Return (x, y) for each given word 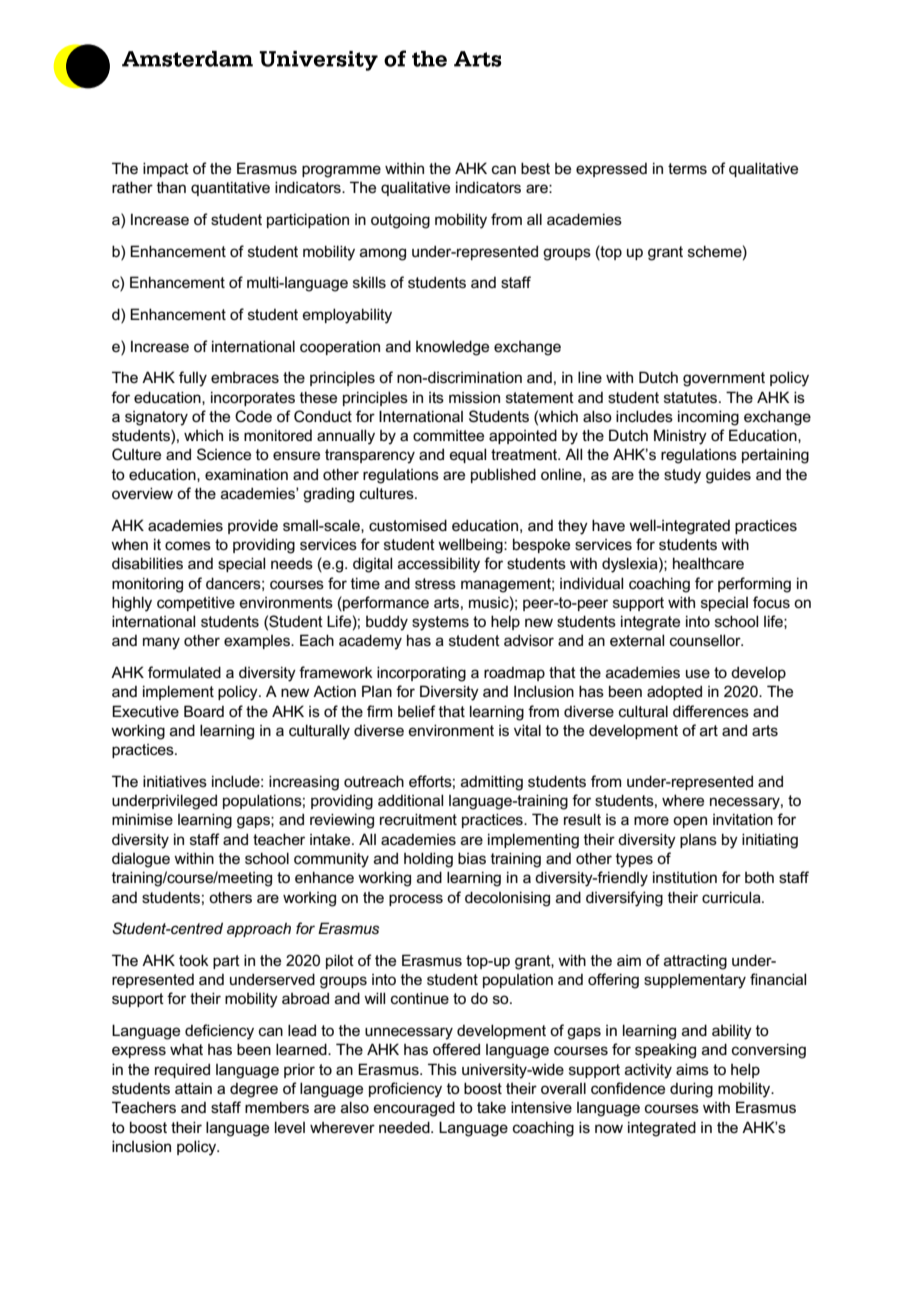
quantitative (230, 188)
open (690, 822)
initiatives (175, 781)
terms (687, 168)
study (682, 476)
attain (193, 1088)
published (503, 475)
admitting (492, 783)
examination (246, 474)
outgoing (400, 221)
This (442, 1069)
